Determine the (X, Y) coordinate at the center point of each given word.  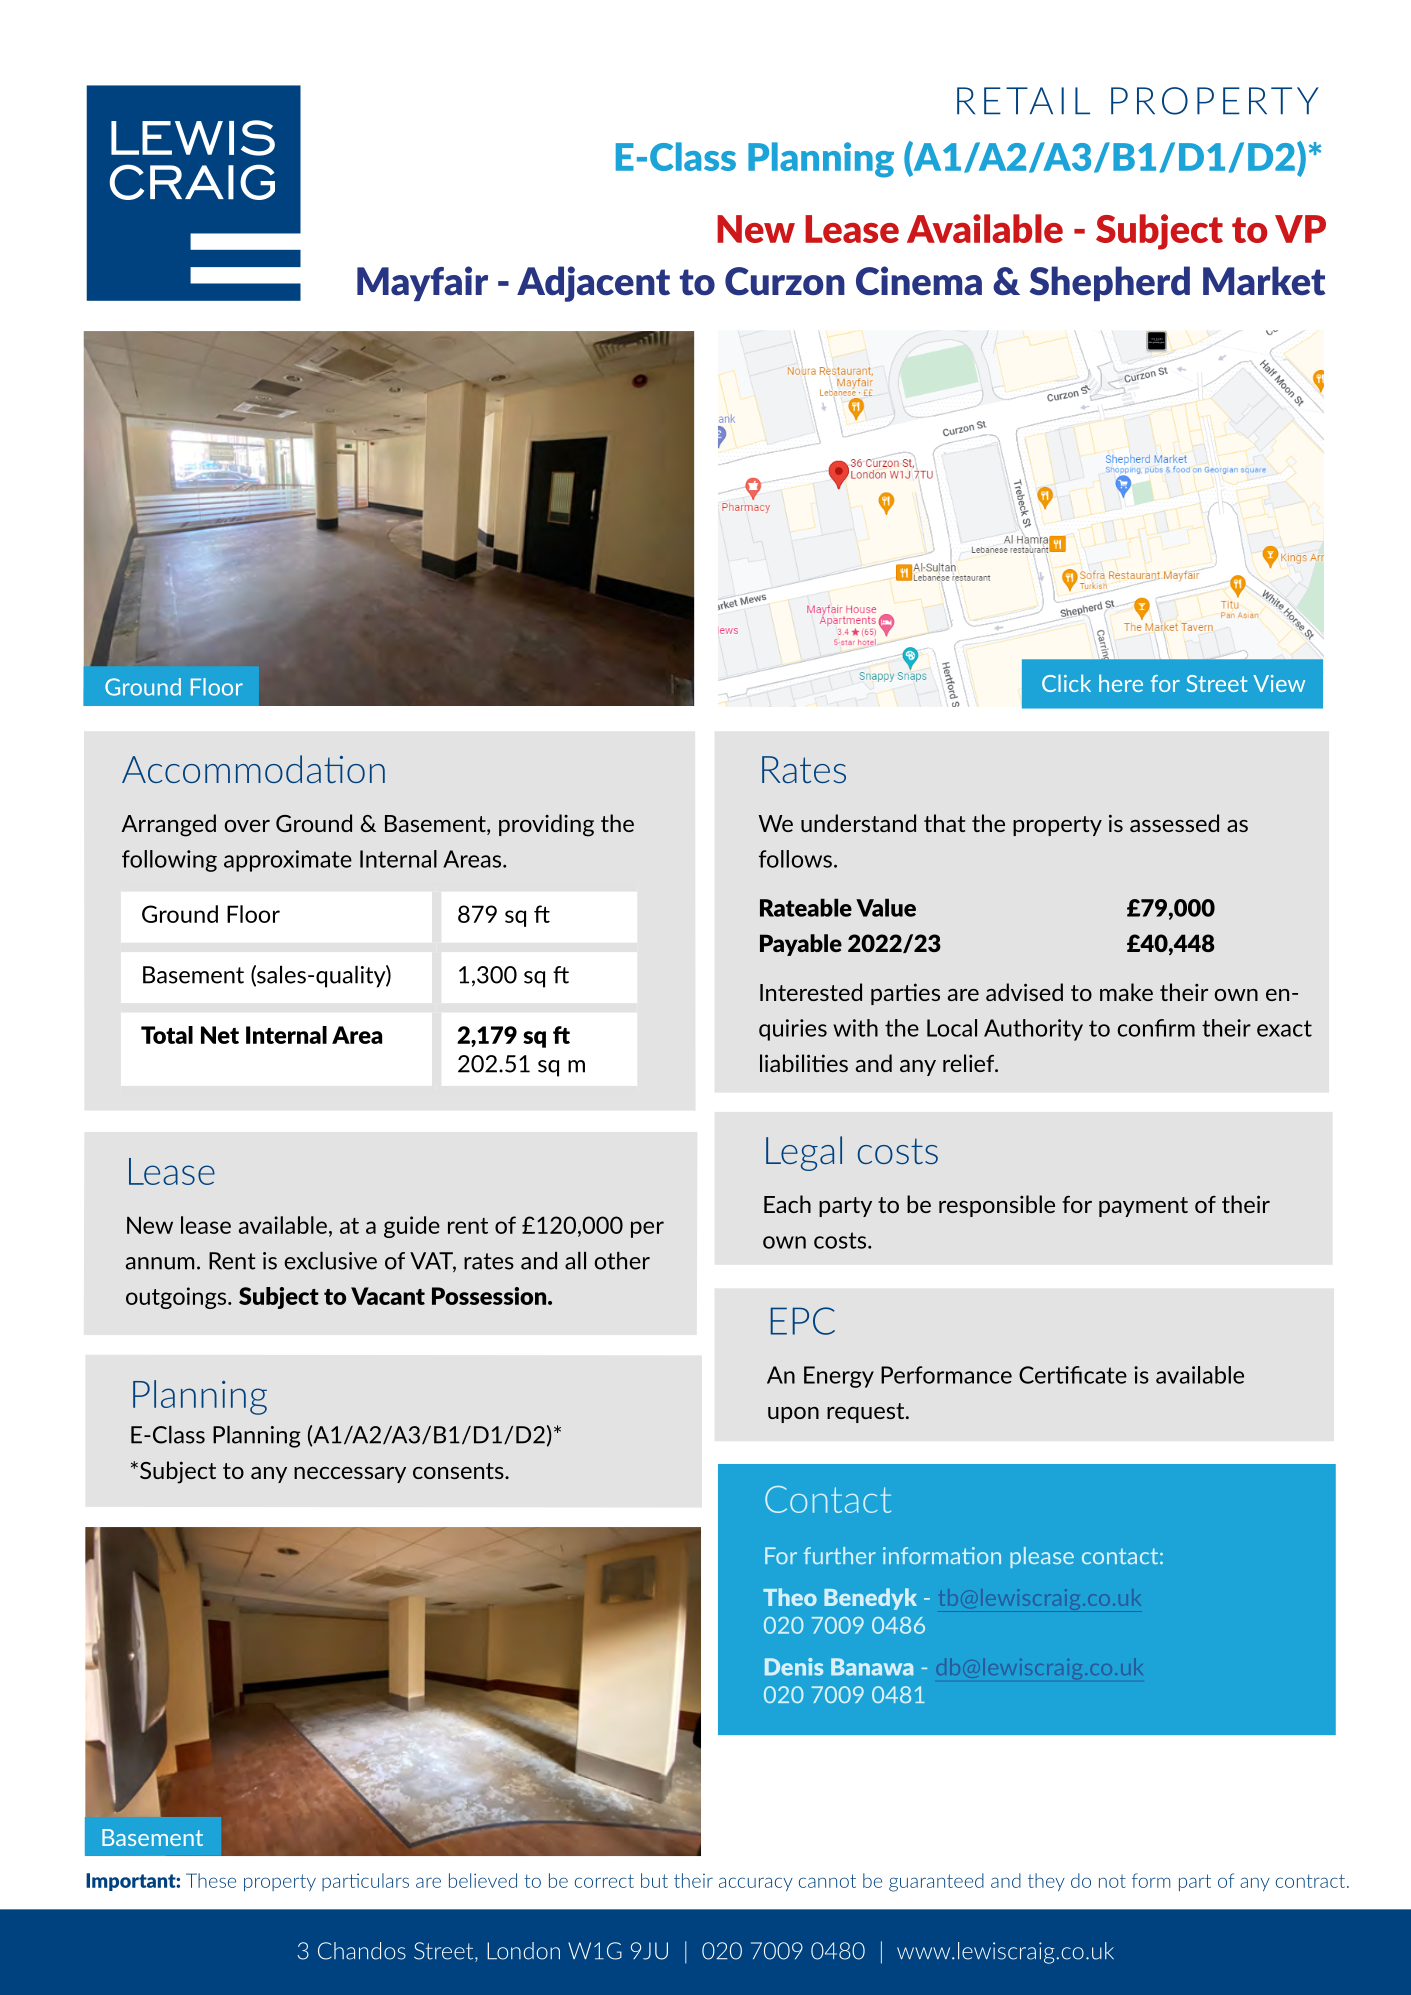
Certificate (1073, 1375)
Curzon (785, 281)
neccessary (350, 1475)
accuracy (756, 1884)
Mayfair (422, 283)
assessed (1174, 823)
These (211, 1880)
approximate (288, 861)
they (1046, 1882)
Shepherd (1110, 283)
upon (793, 1415)
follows (795, 859)
